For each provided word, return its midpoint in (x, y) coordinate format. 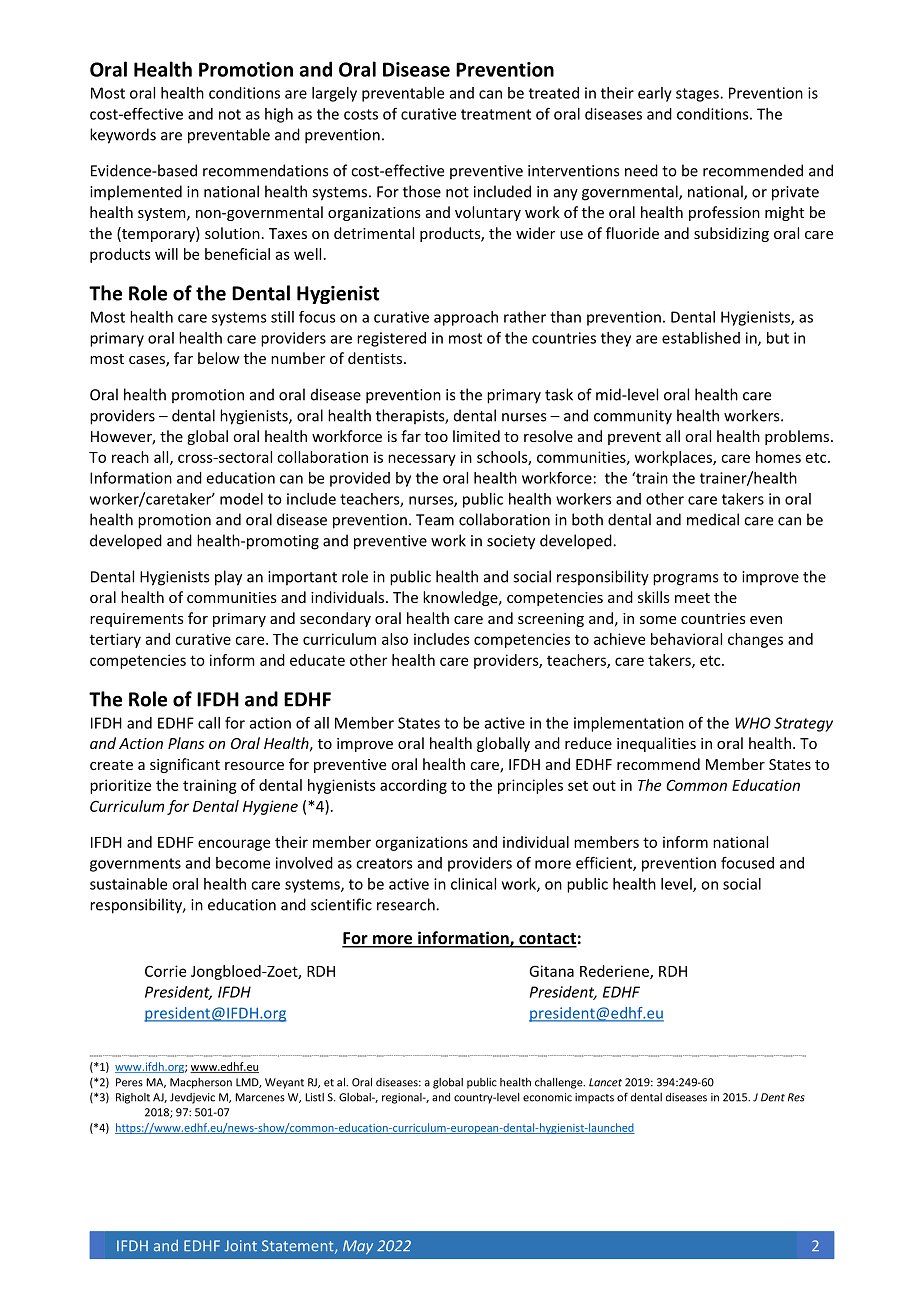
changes (755, 640)
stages (698, 95)
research (407, 904)
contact (547, 940)
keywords (123, 136)
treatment (496, 114)
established (701, 338)
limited (476, 436)
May (358, 1247)
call (209, 723)
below (219, 358)
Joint (240, 1246)
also (395, 639)
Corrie (165, 971)
